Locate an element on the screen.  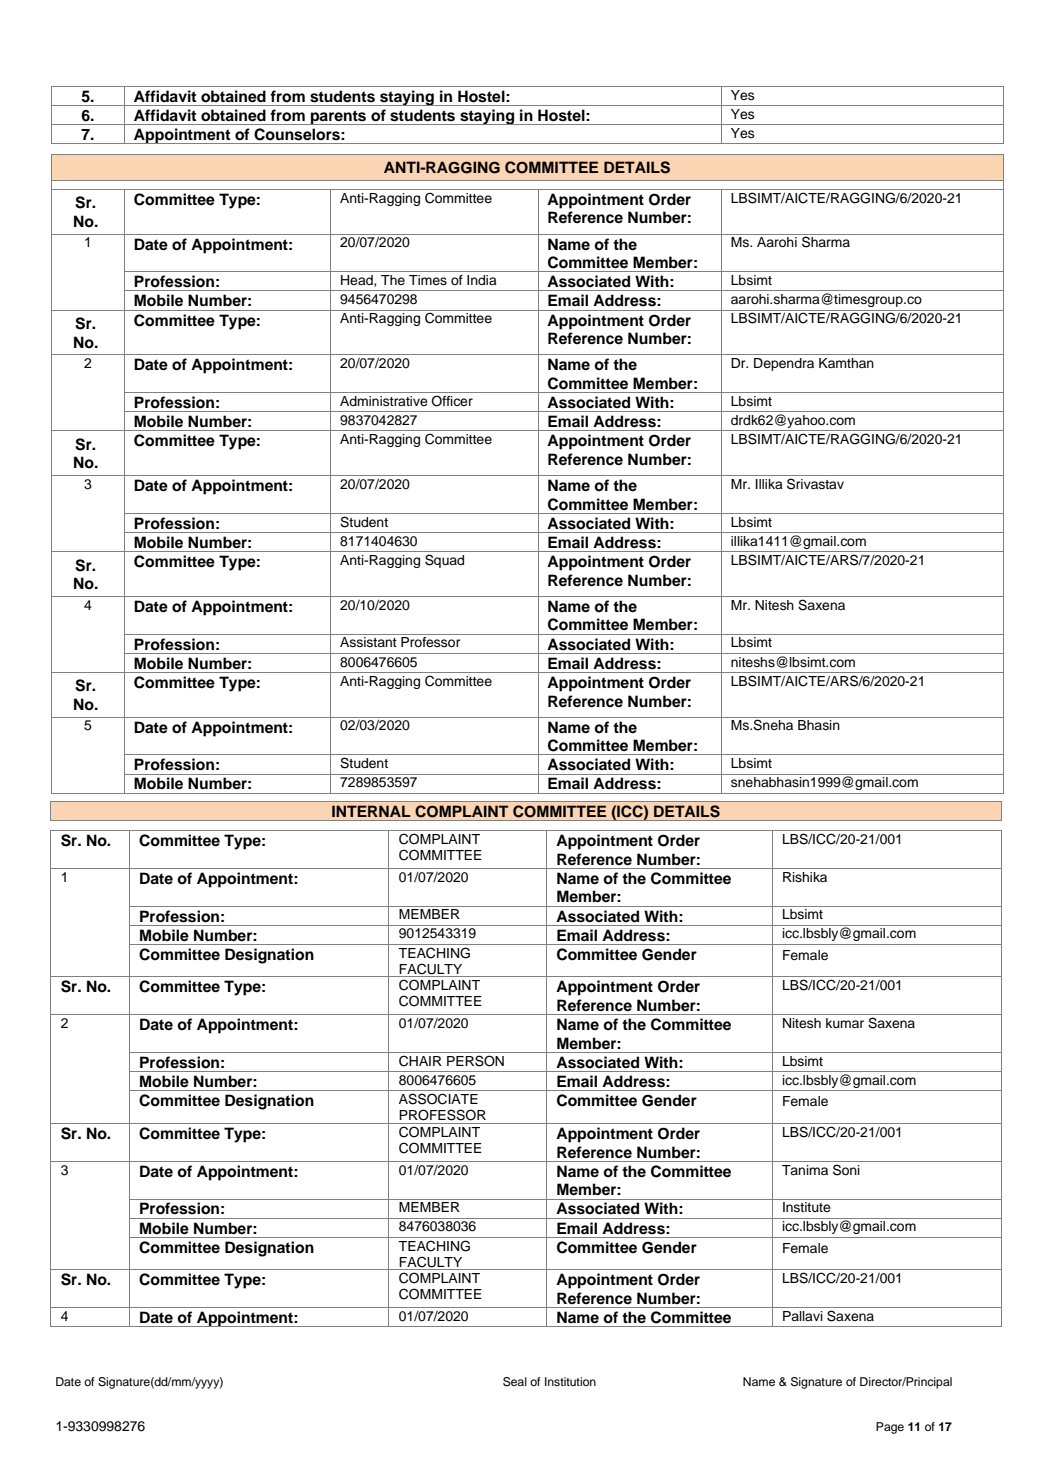
Seal is located at coordinates (515, 1382).
